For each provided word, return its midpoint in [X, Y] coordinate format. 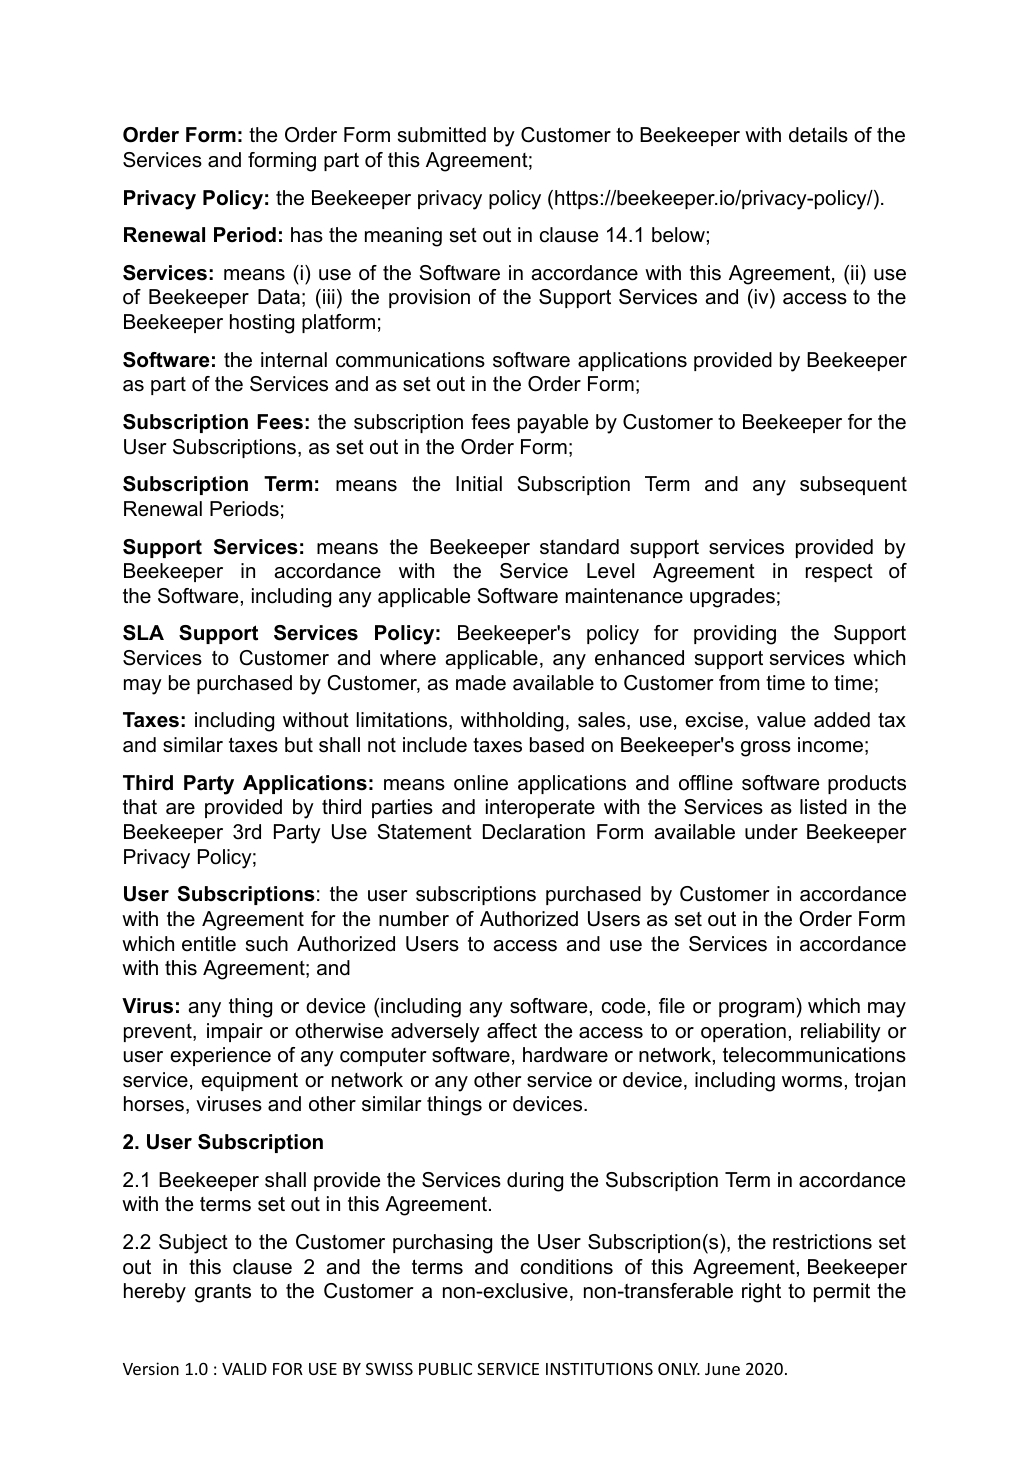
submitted [442, 135]
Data [279, 297]
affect [512, 1031]
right [761, 1293]
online [481, 783]
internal [294, 360]
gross [766, 749]
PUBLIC [445, 1369]
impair [235, 1032]
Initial [479, 484]
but [299, 745]
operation [743, 1032]
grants [223, 1293]
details [818, 135]
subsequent [853, 485]
